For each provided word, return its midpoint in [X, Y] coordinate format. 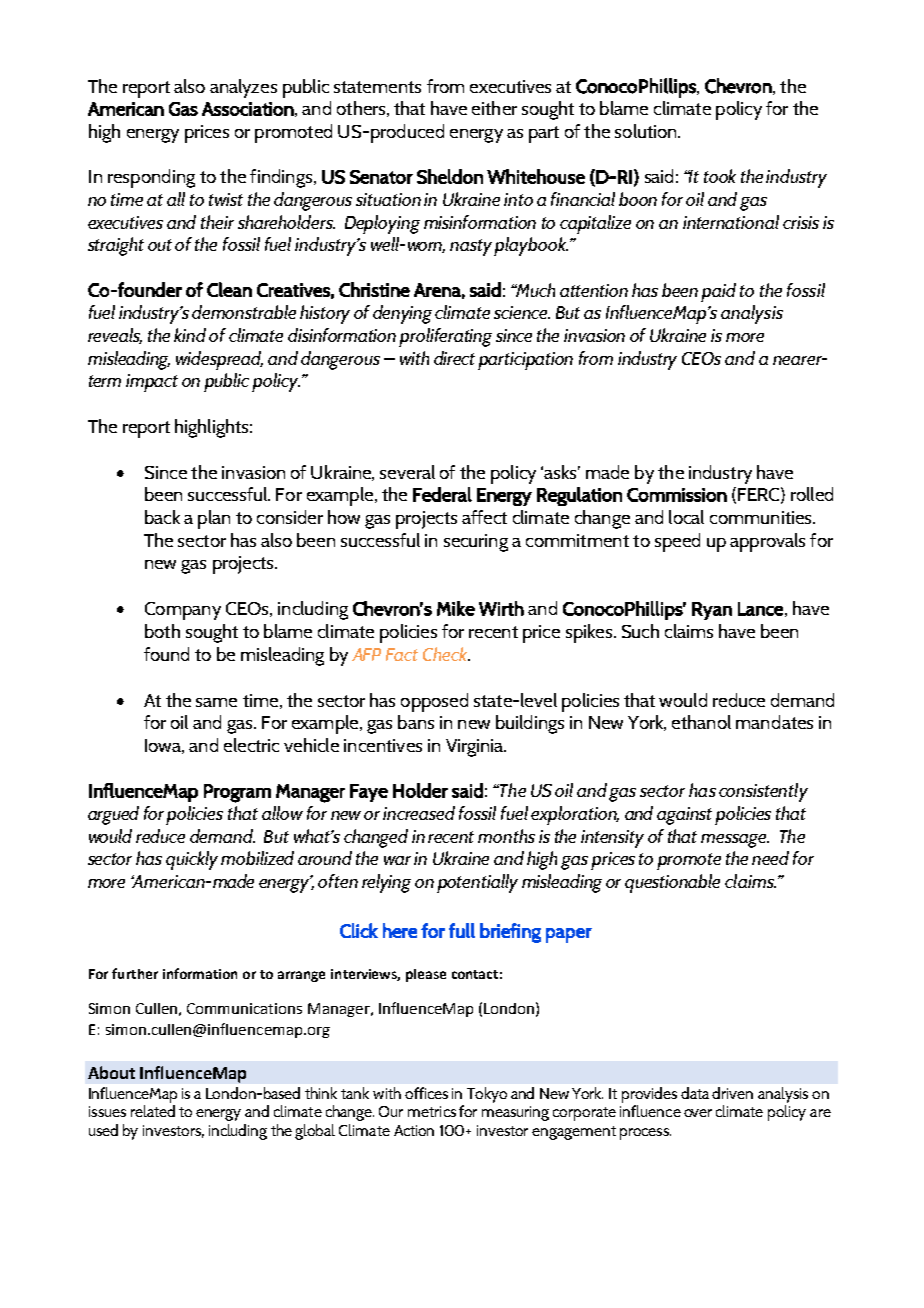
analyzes [243, 88]
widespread [219, 360]
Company [183, 611]
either [494, 108]
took [720, 176]
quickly [192, 860]
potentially [477, 883]
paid [718, 292]
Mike [456, 608]
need [770, 858]
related [153, 1111]
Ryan [712, 611]
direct [454, 358]
